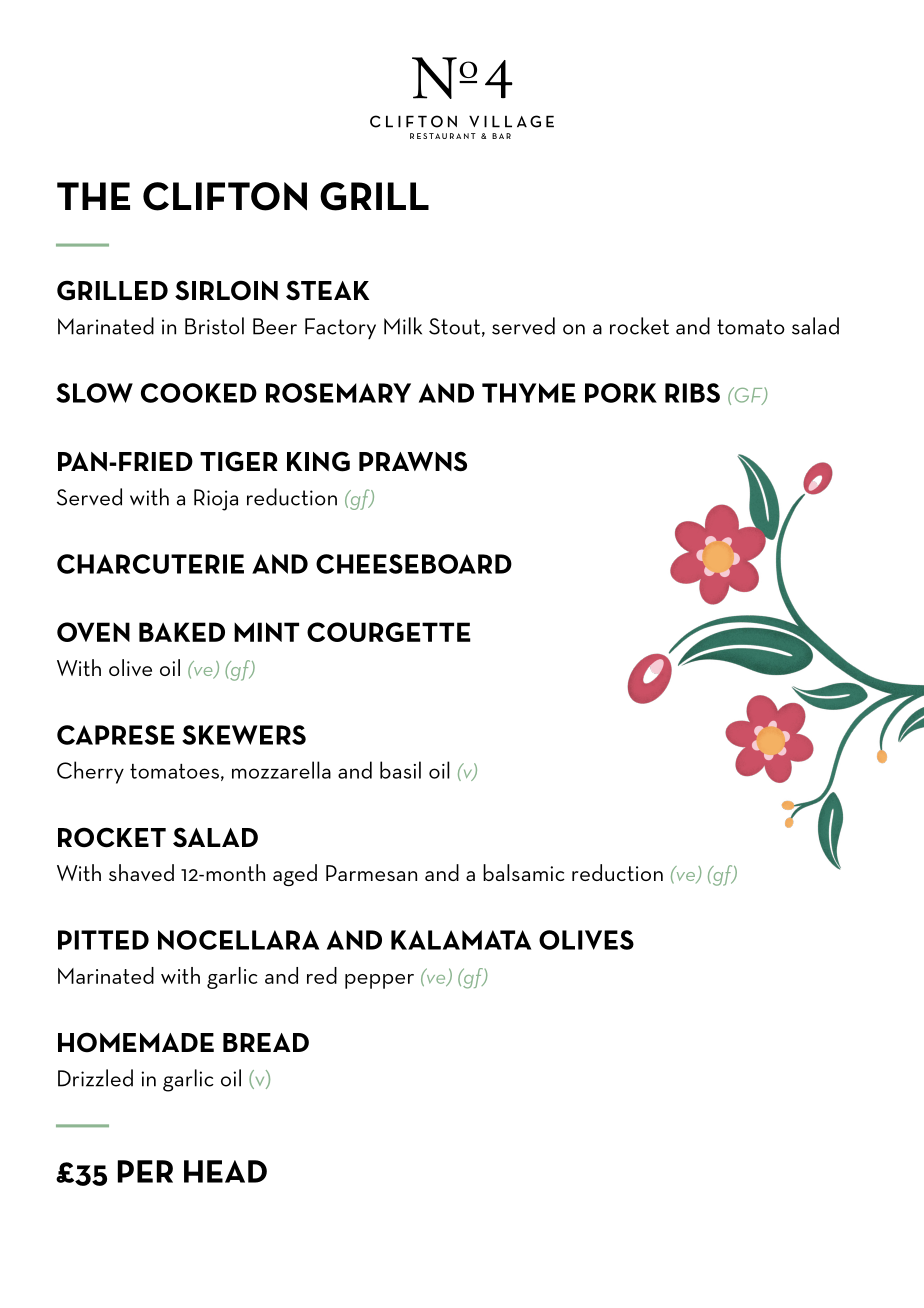 This screenshot has width=924, height=1308. Describe the element at coordinates (692, 393) in the screenshot. I see `RIBS` at that location.
